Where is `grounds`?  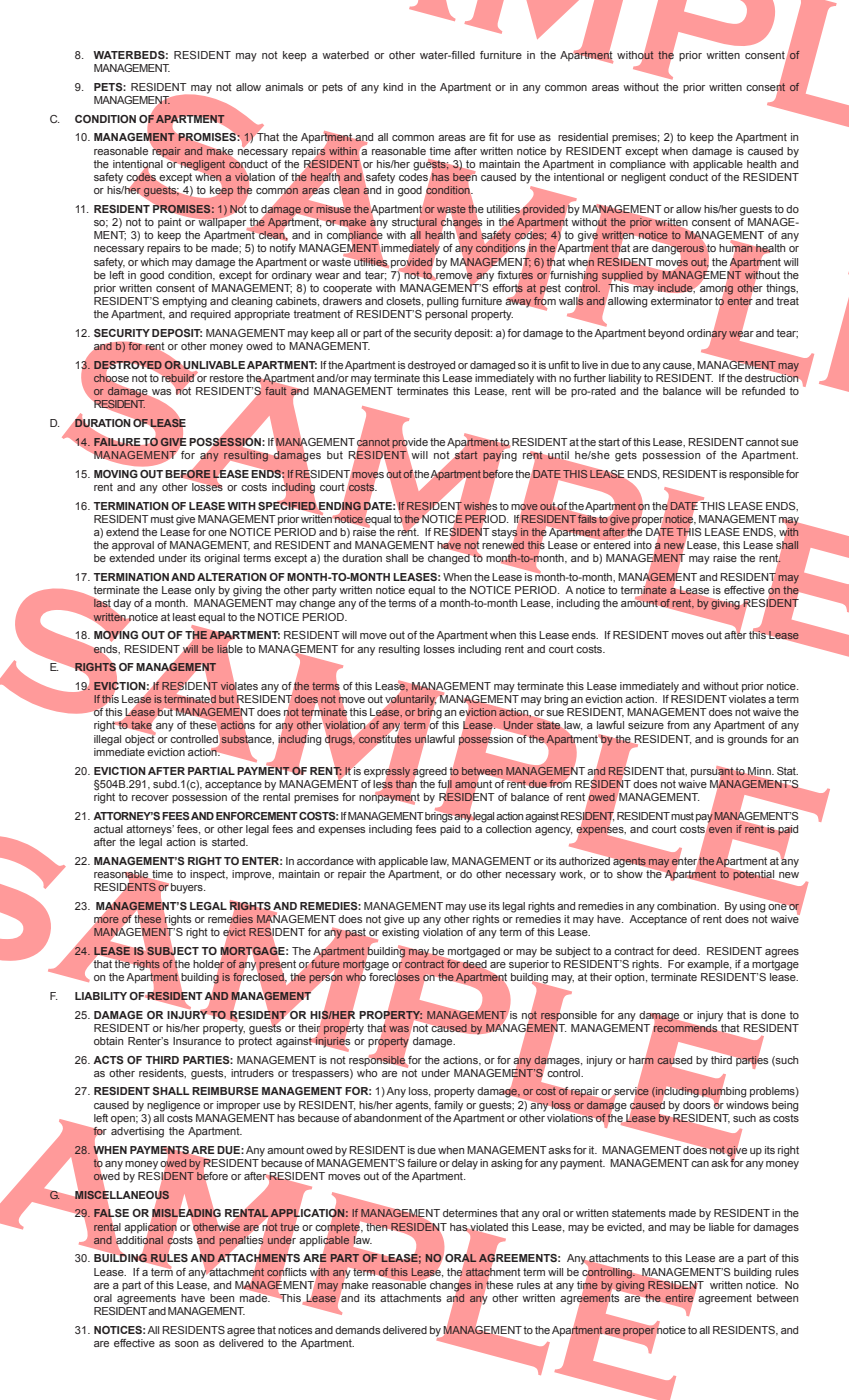 grounds is located at coordinates (747, 740).
